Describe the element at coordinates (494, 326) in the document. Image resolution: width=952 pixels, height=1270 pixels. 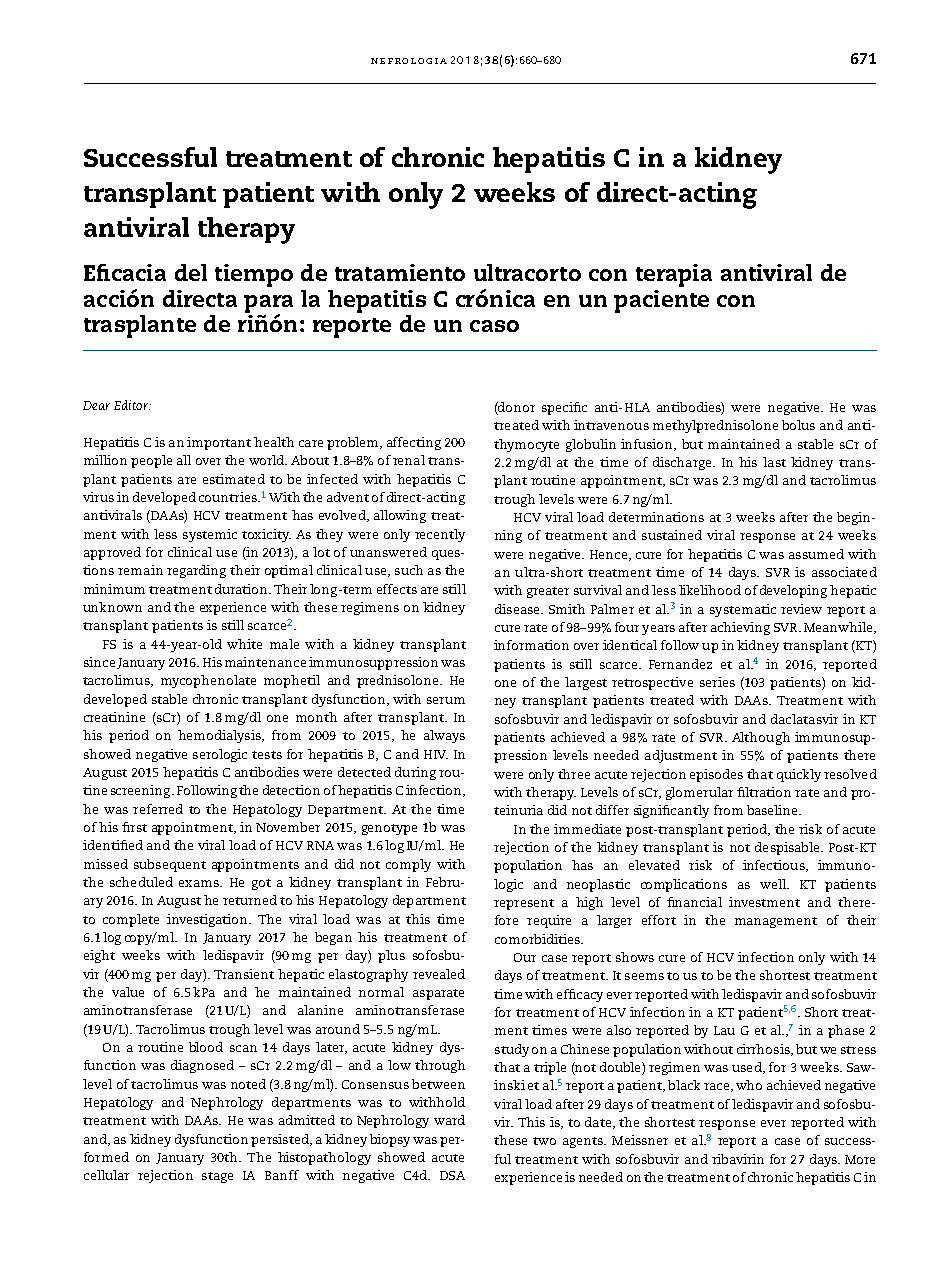
I see `caso` at that location.
